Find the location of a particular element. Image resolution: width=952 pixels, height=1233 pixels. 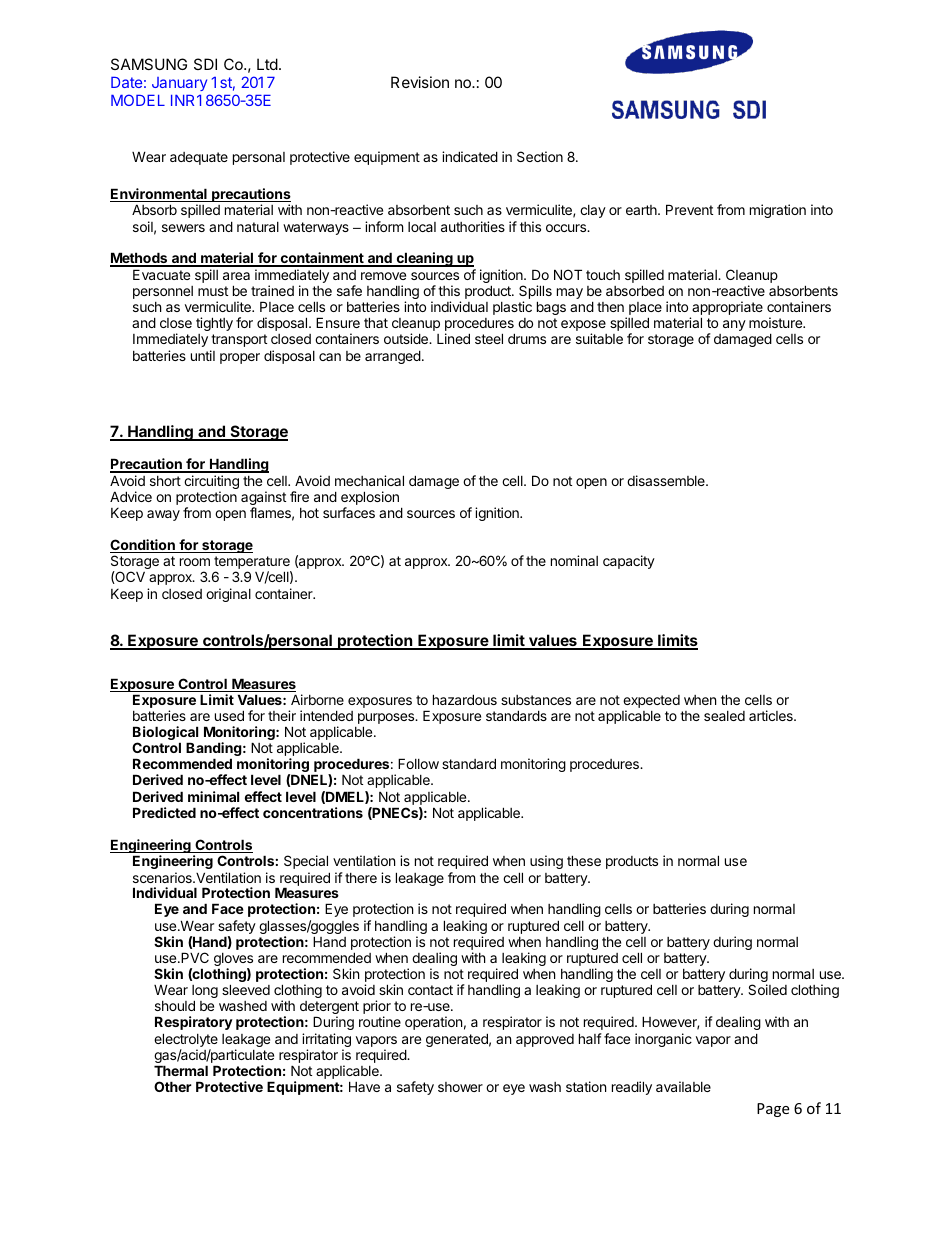

sealed is located at coordinates (724, 716).
